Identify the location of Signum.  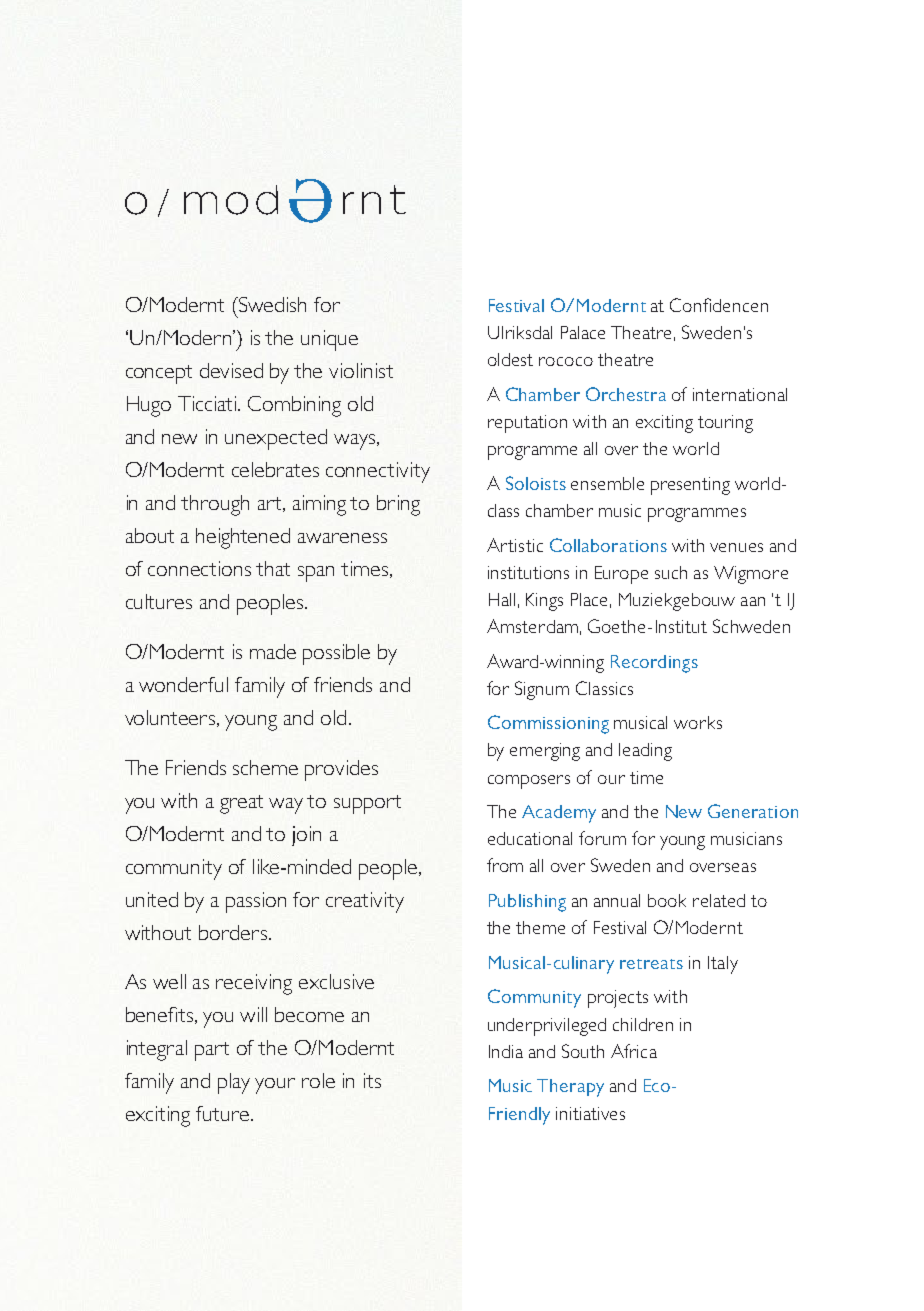
(542, 690).
